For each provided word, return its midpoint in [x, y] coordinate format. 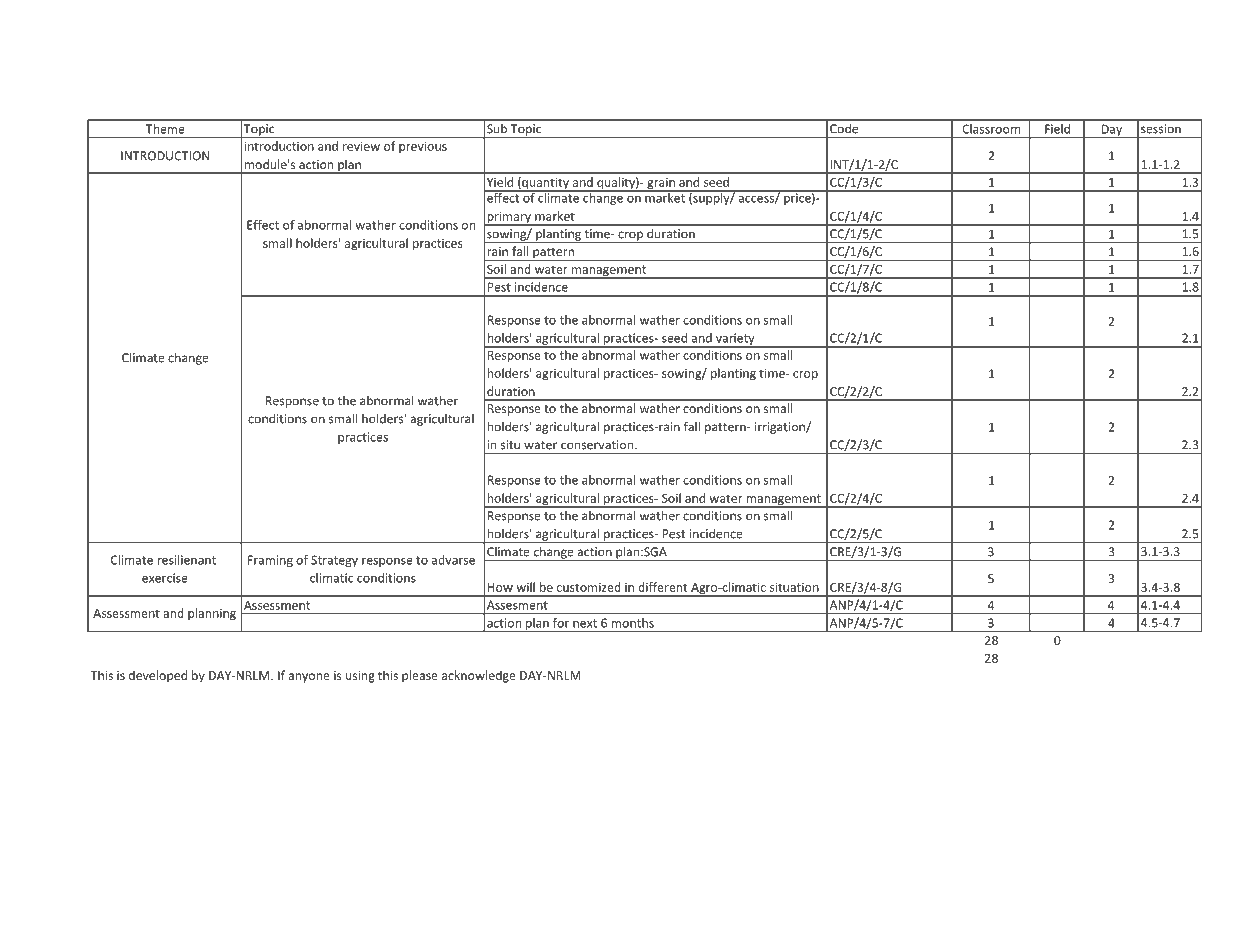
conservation [598, 445]
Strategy [334, 561]
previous [423, 147]
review [361, 146]
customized [589, 587]
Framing [270, 561]
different [662, 587]
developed [158, 676]
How [500, 587]
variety [735, 340]
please [420, 676]
